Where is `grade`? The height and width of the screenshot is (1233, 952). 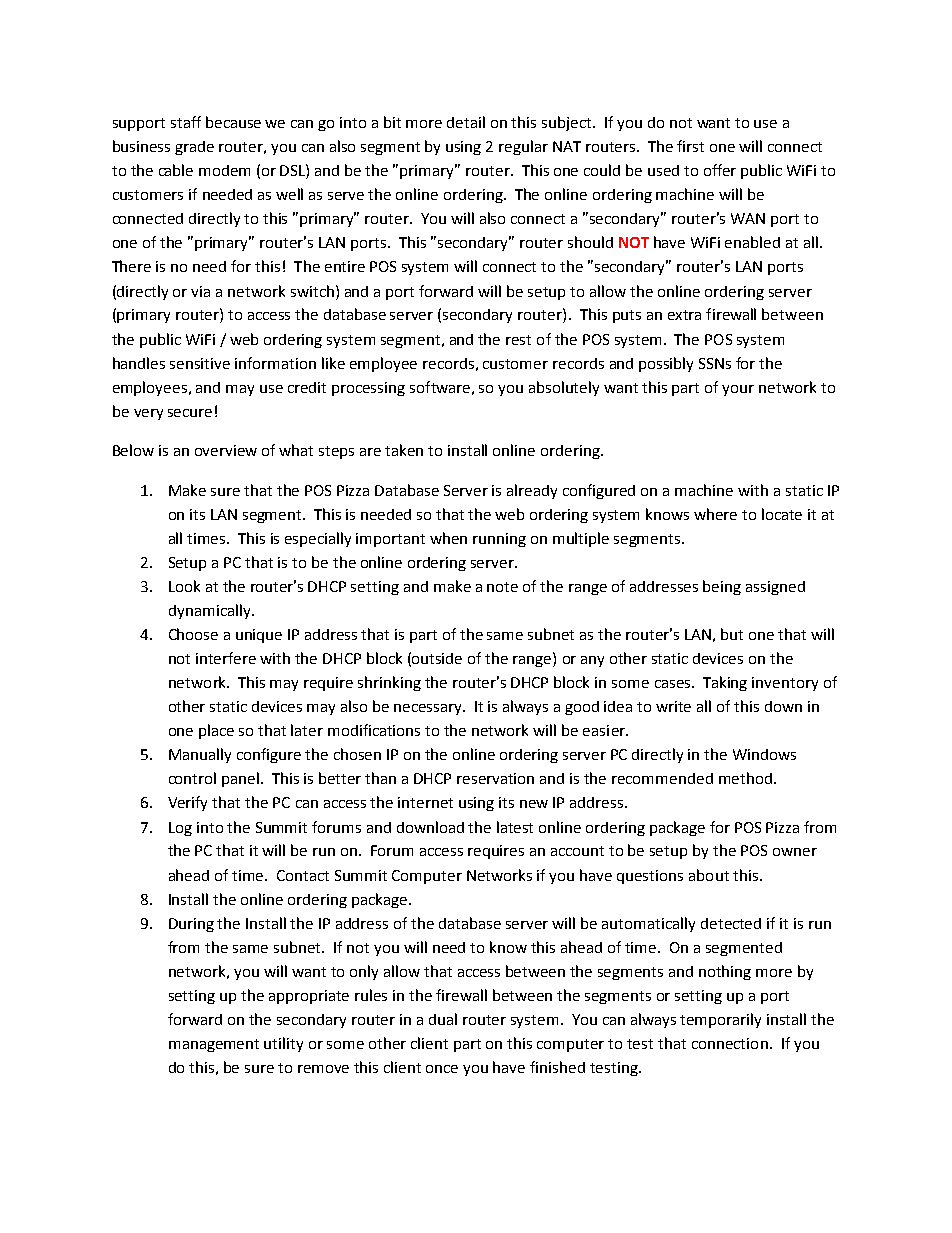
grade is located at coordinates (194, 148).
